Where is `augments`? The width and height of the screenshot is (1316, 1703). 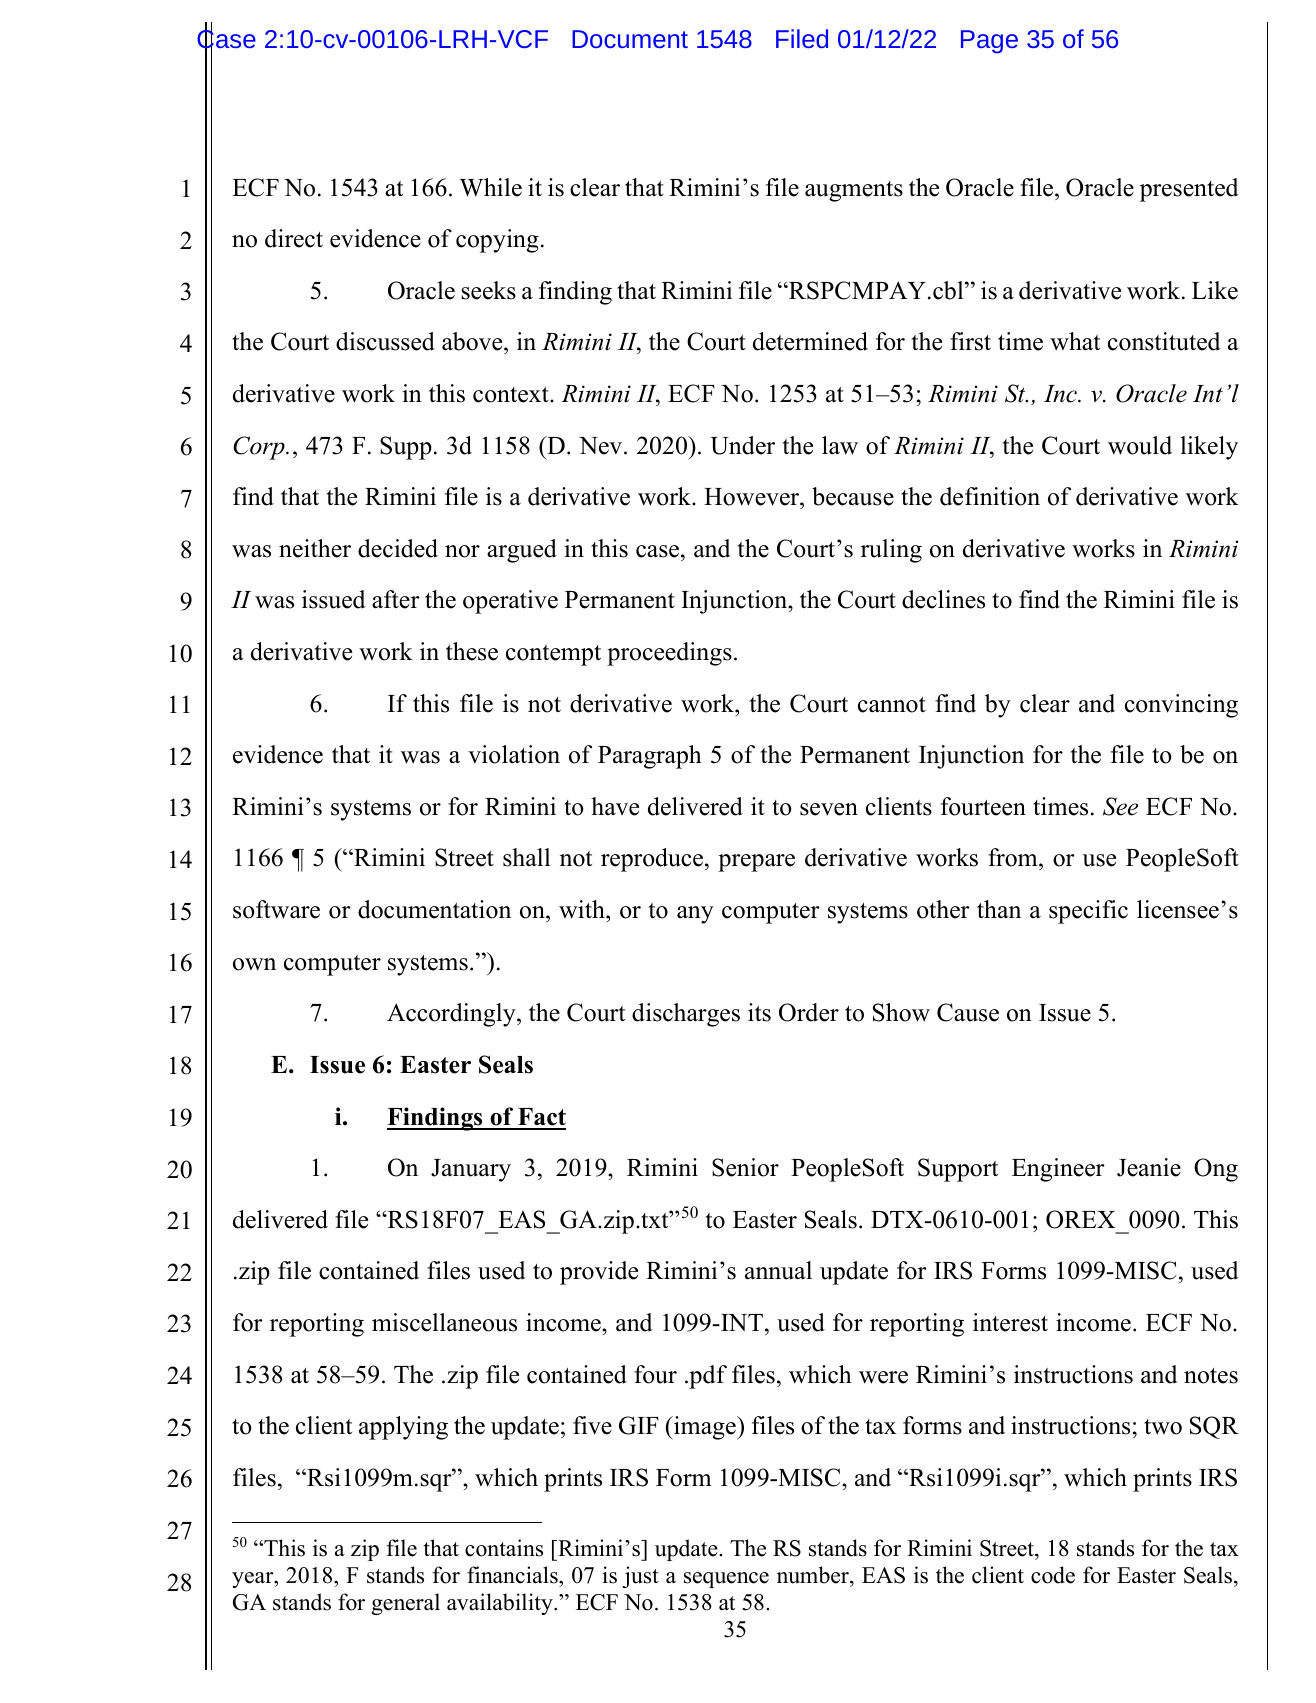
augments is located at coordinates (854, 191).
